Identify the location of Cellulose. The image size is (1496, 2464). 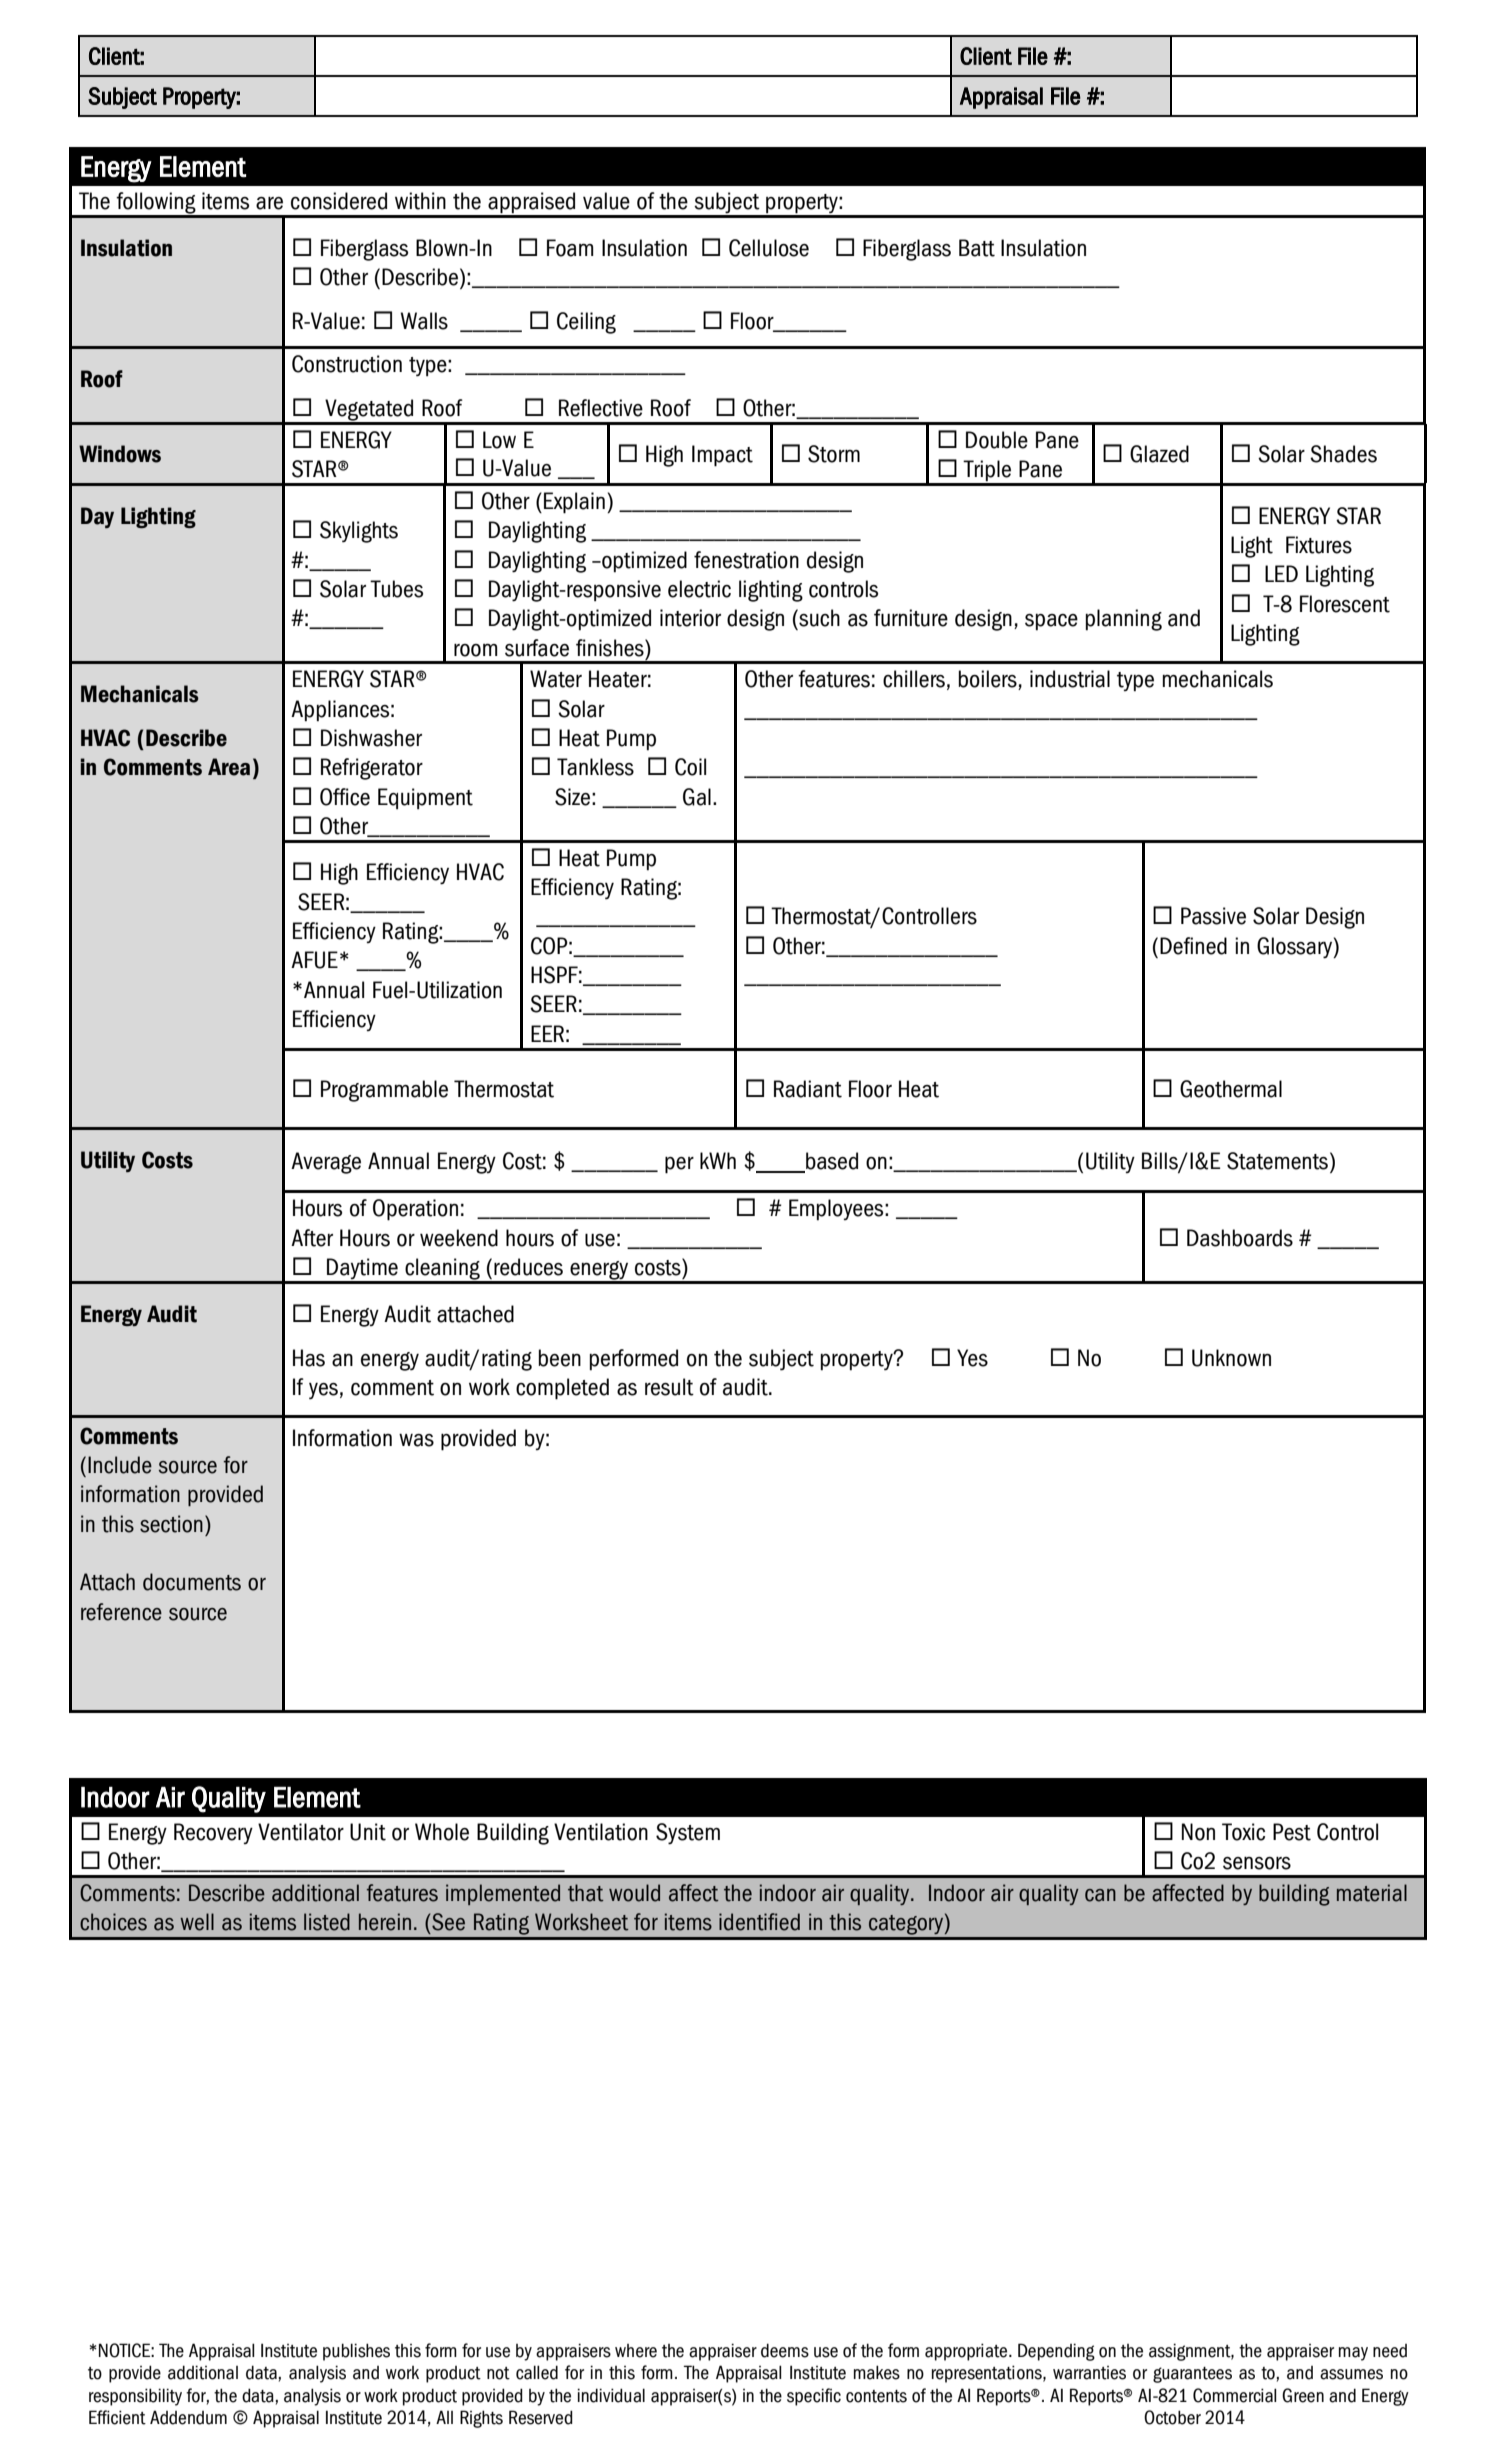
(769, 248).
